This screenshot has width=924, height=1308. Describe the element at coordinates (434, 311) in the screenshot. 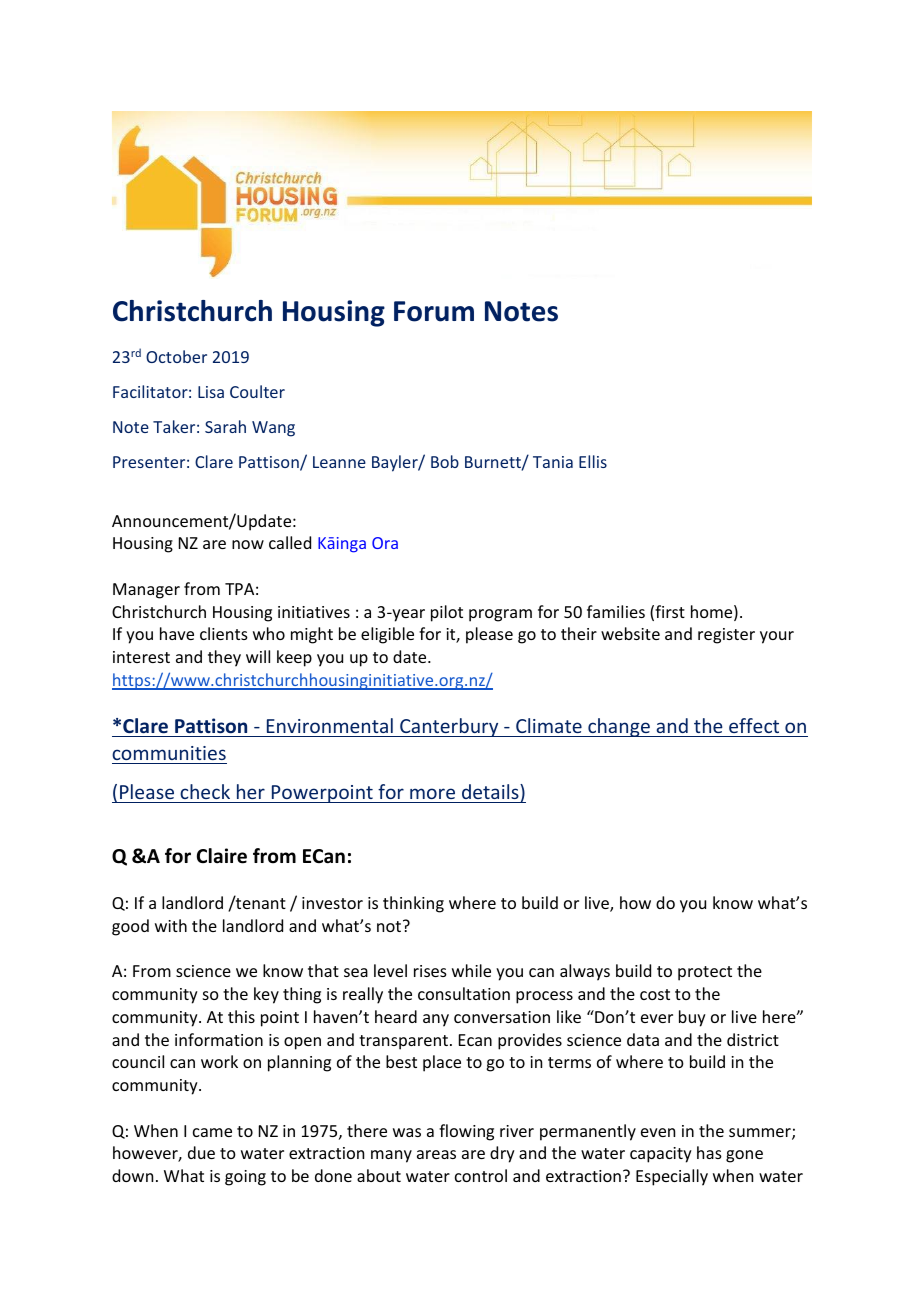

I see `Forum` at that location.
